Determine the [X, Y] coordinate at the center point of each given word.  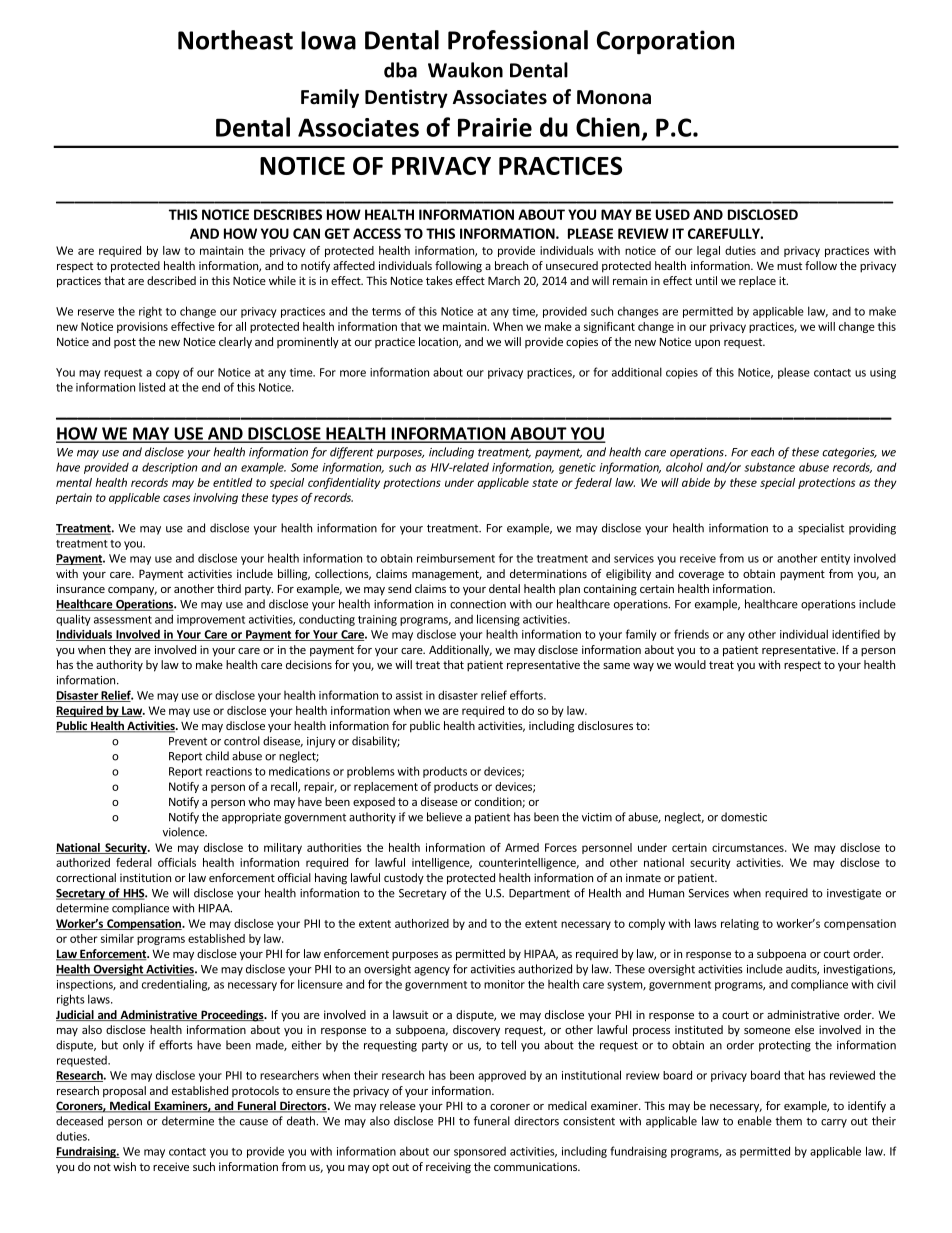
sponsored [480, 1152]
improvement [211, 620]
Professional [518, 40]
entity [835, 559]
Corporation [665, 42]
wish [124, 1166]
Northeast [235, 40]
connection [478, 604]
